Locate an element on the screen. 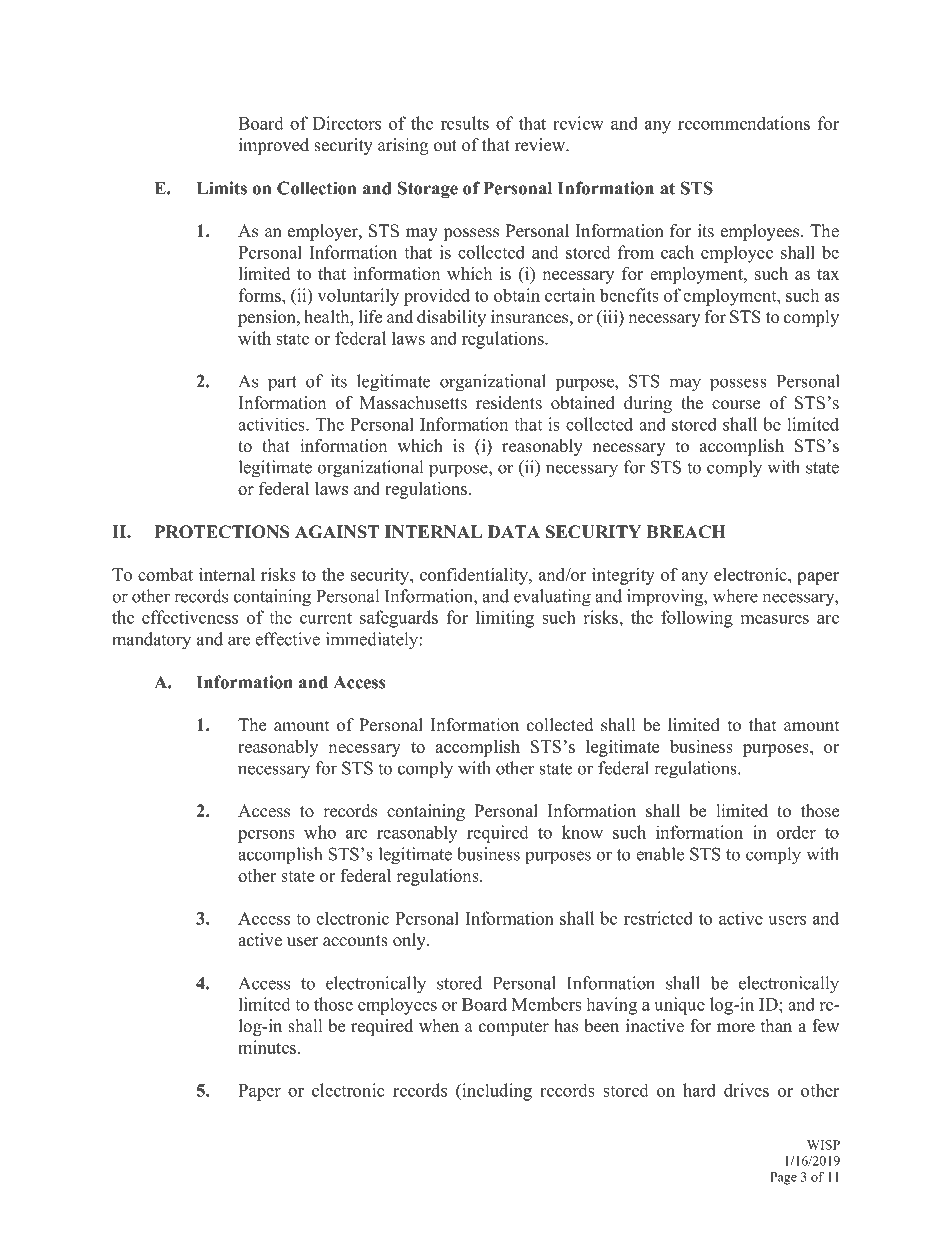 Image resolution: width=952 pixels, height=1233 pixels. benefits is located at coordinates (629, 295).
